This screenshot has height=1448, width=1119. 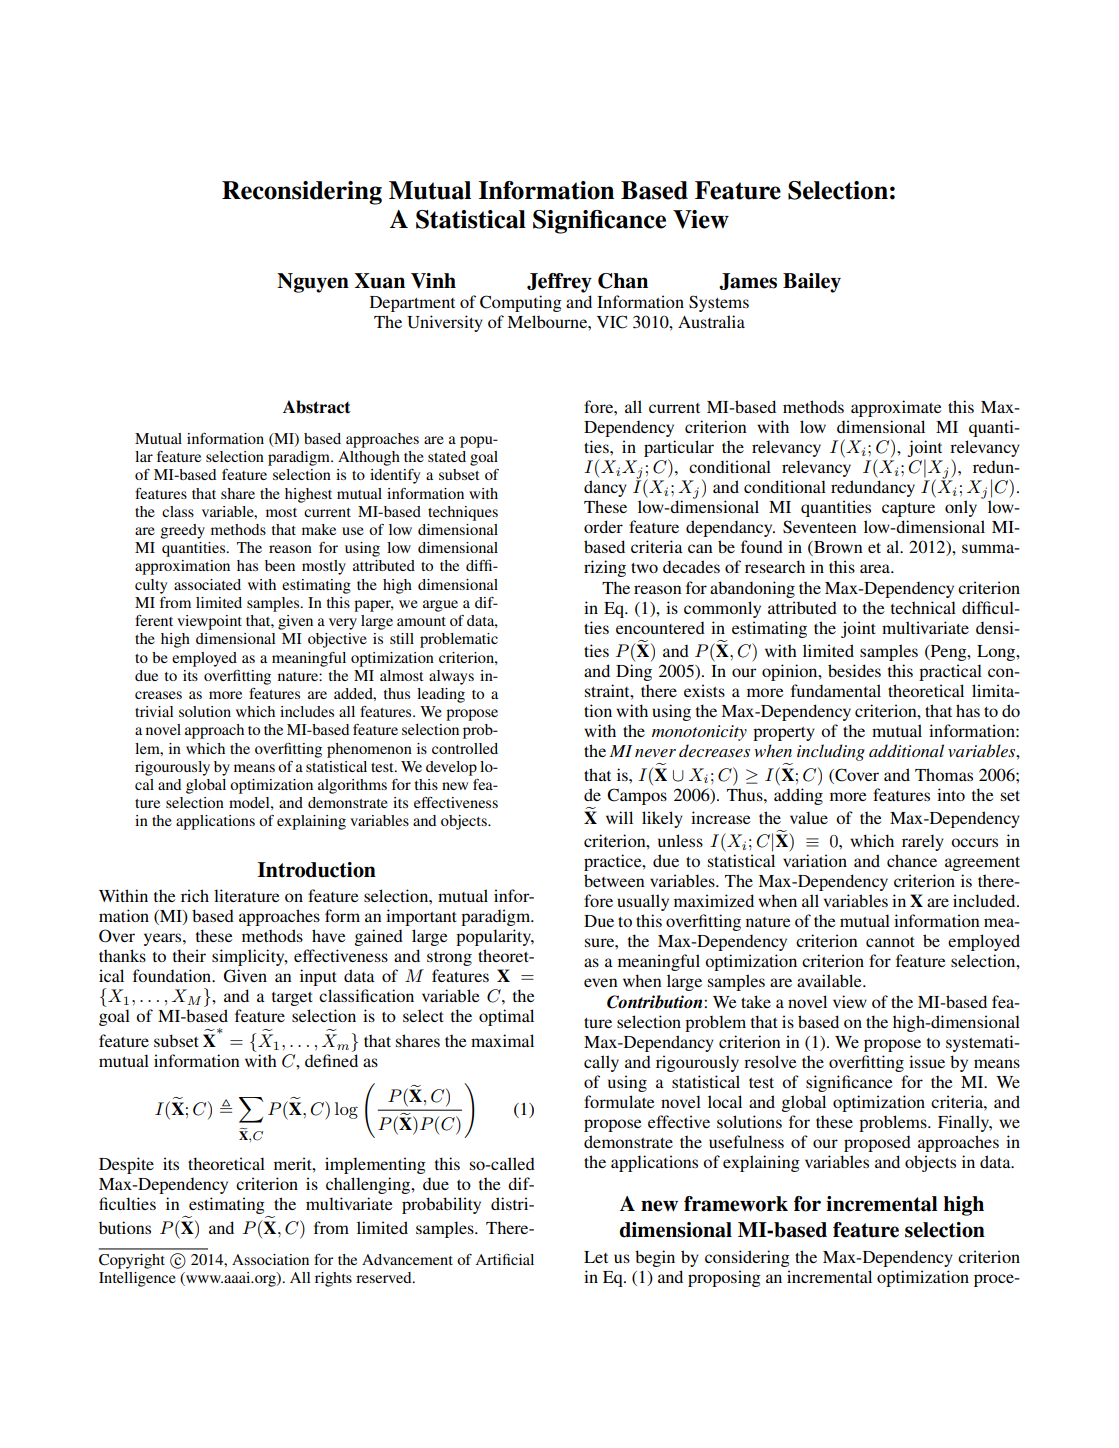 I want to click on cannot, so click(x=890, y=942).
